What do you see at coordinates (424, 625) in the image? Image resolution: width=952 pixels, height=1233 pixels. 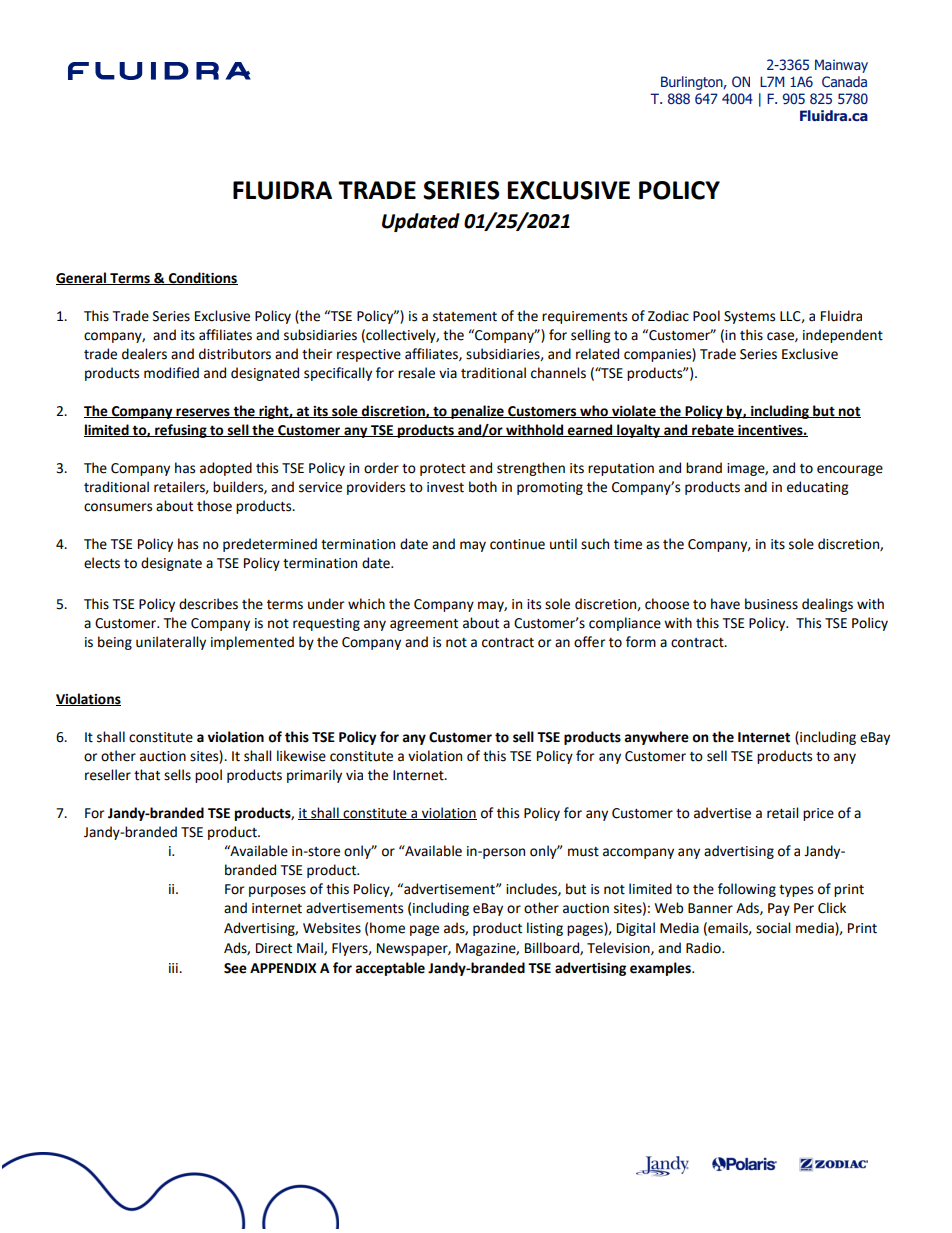 I see `agreement` at bounding box center [424, 625].
